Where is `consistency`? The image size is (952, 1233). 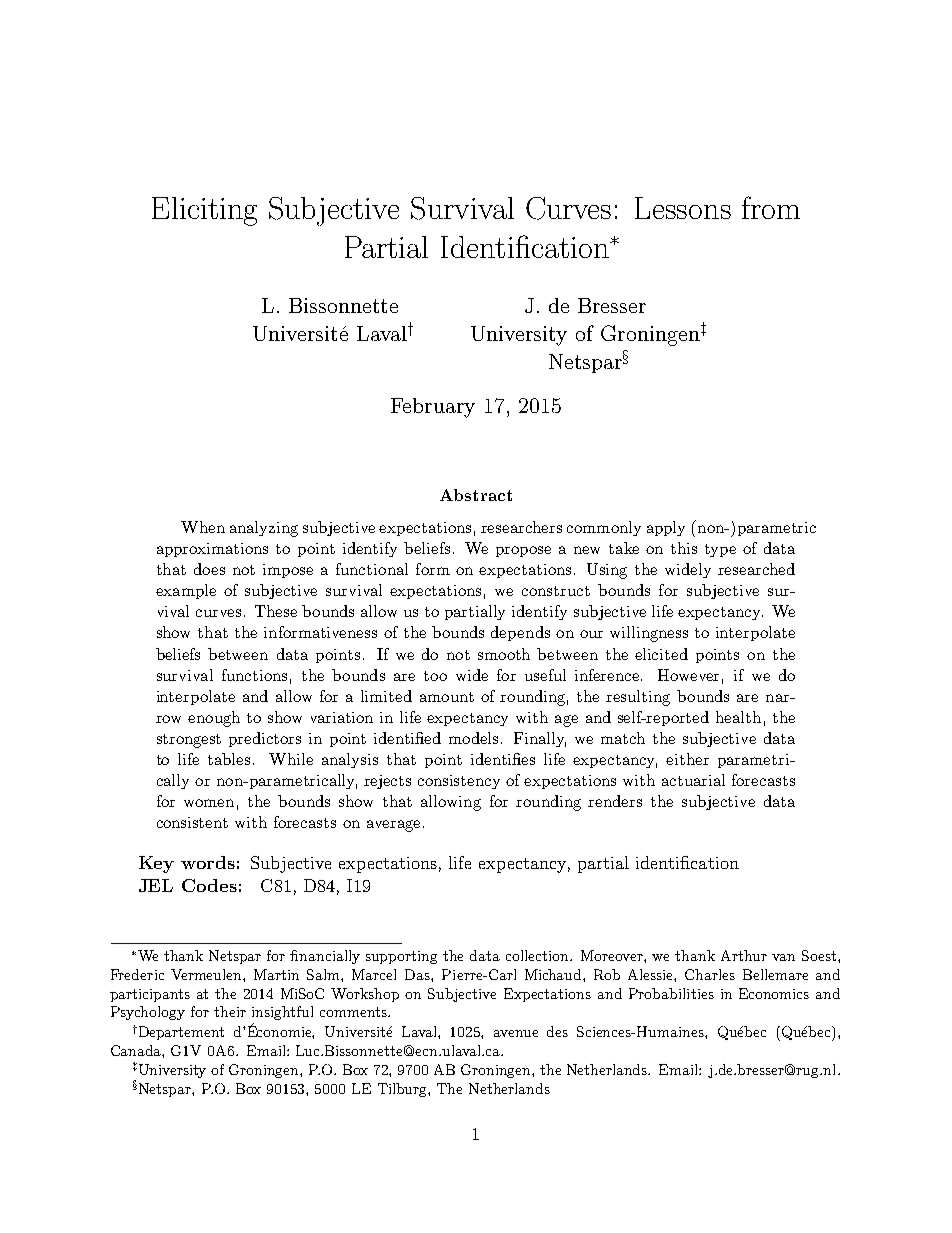 consistency is located at coordinates (459, 782).
